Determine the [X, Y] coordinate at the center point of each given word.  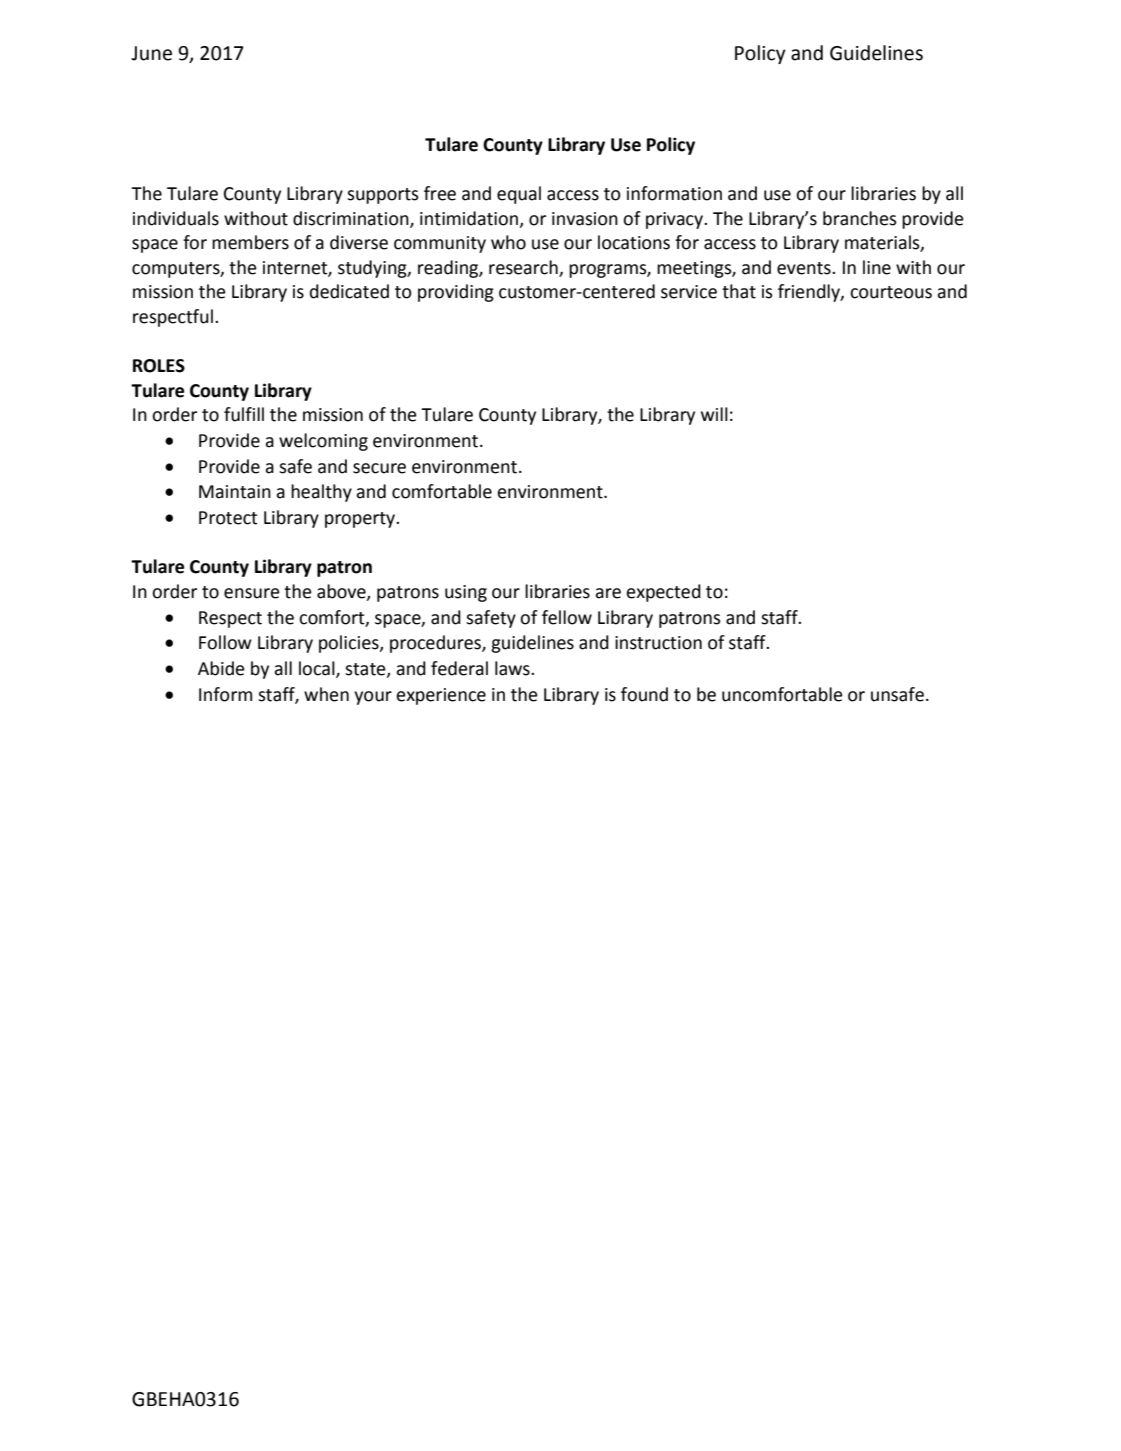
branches [860, 218]
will [714, 414]
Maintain [235, 492]
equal [519, 195]
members [250, 242]
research [523, 267]
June [151, 53]
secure [379, 468]
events [805, 268]
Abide [221, 668]
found [644, 694]
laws [513, 668]
